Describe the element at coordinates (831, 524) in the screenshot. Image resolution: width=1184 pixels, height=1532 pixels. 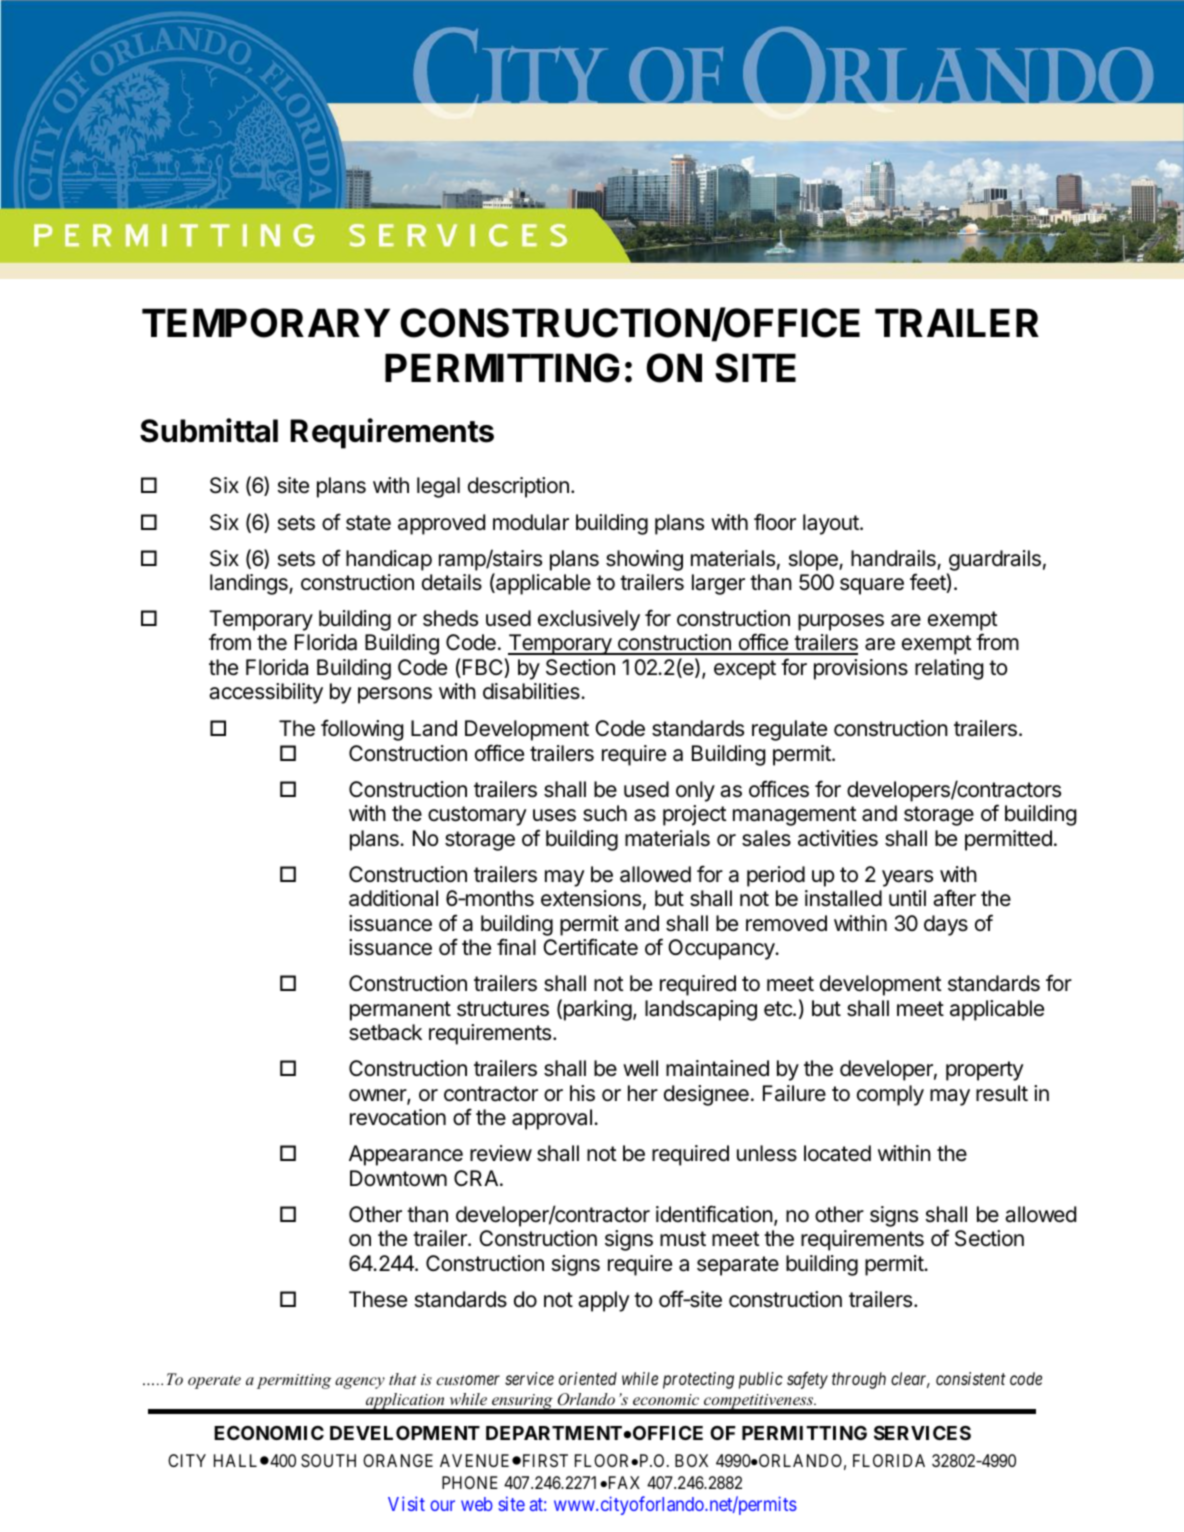
I see `layout` at that location.
